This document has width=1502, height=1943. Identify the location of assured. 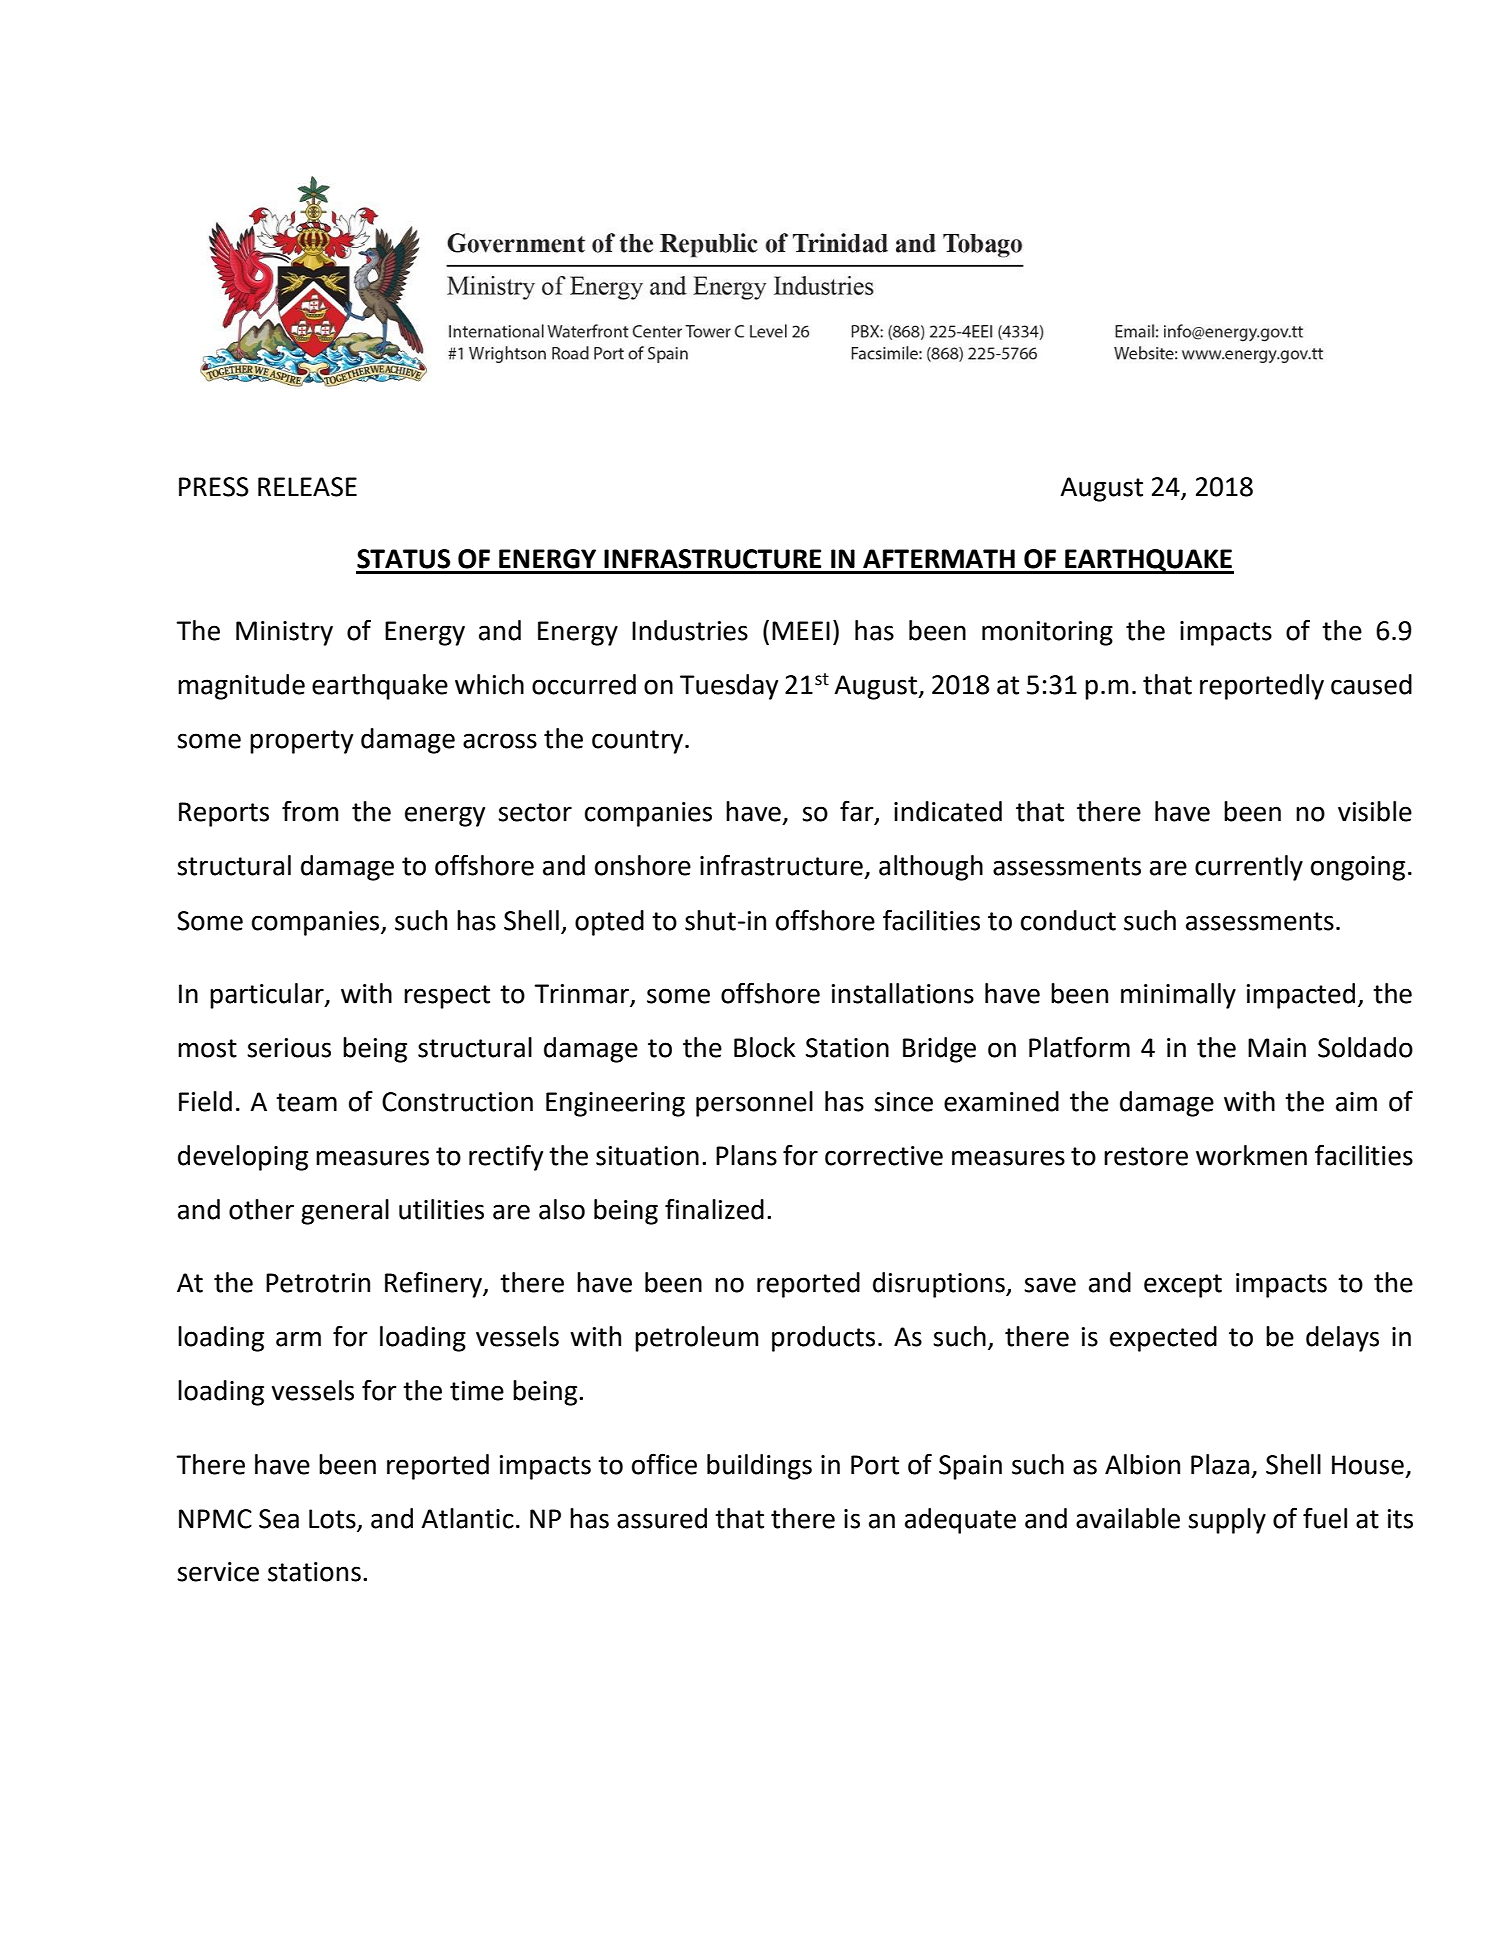
(662, 1518).
